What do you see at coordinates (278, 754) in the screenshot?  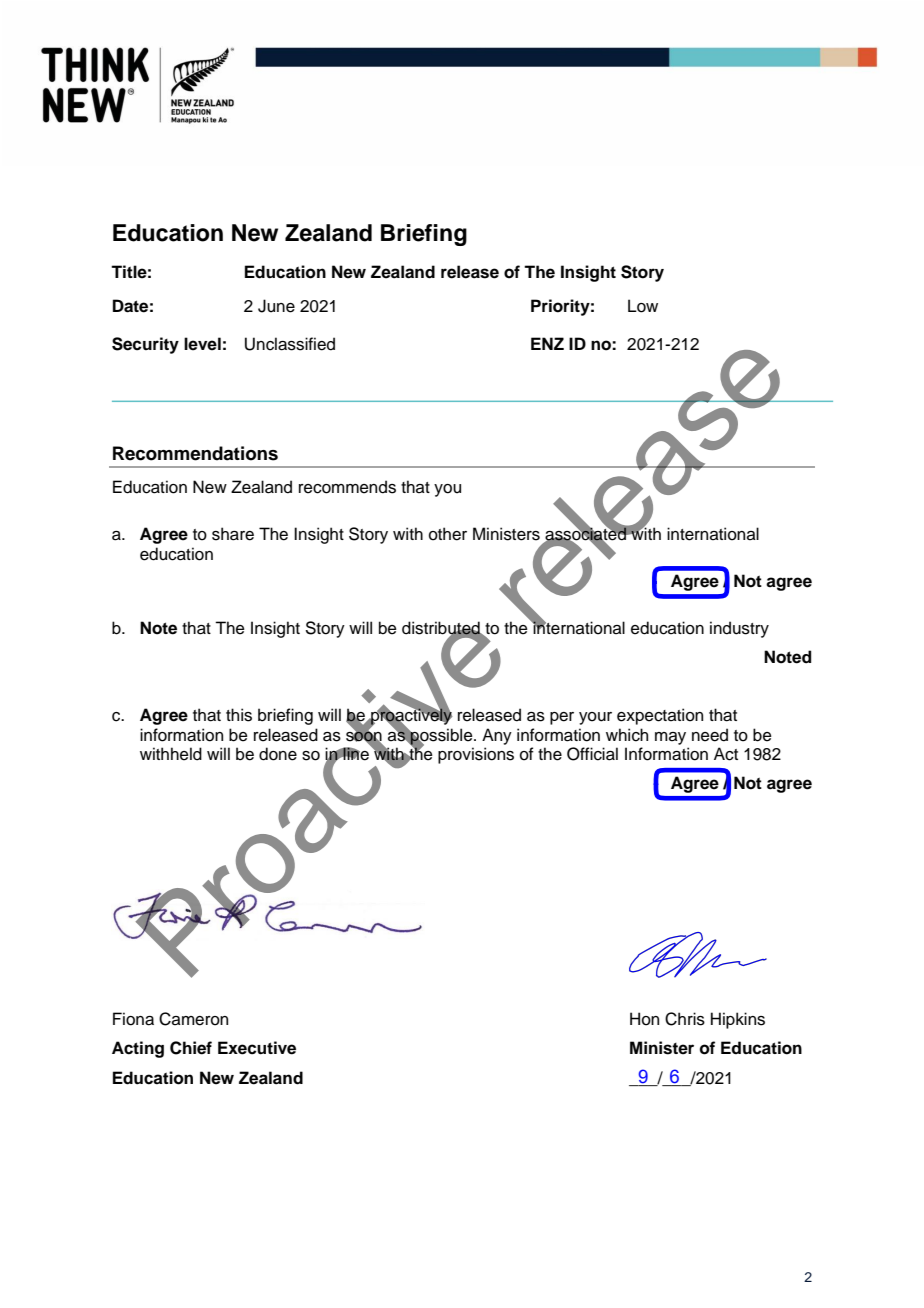 I see `done` at bounding box center [278, 754].
